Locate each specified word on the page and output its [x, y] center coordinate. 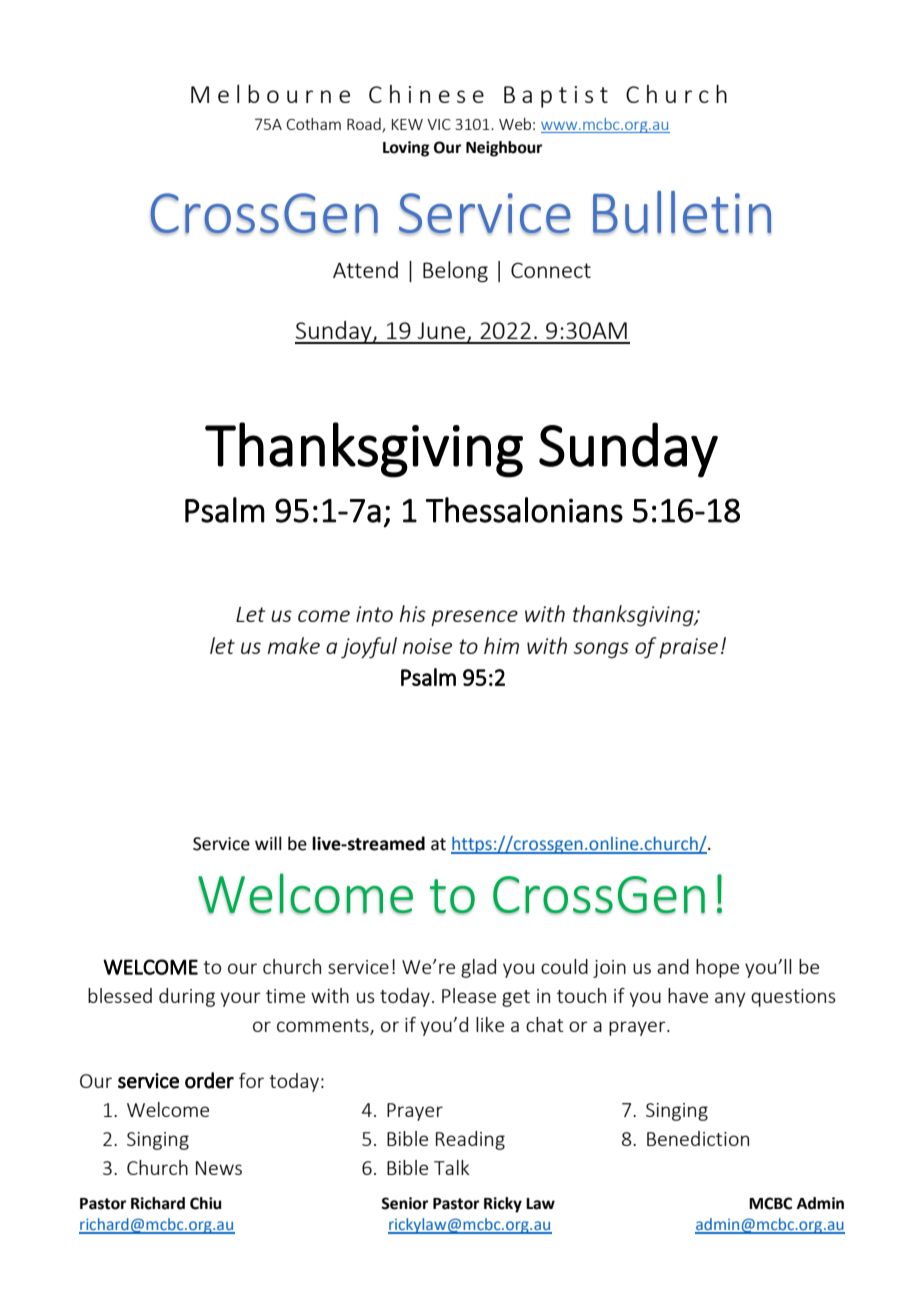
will [268, 843]
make [294, 645]
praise [688, 648]
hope [717, 968]
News [219, 1168]
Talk [451, 1167]
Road [365, 125]
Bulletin [682, 213]
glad [478, 968]
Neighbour [504, 149]
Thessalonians [524, 510]
